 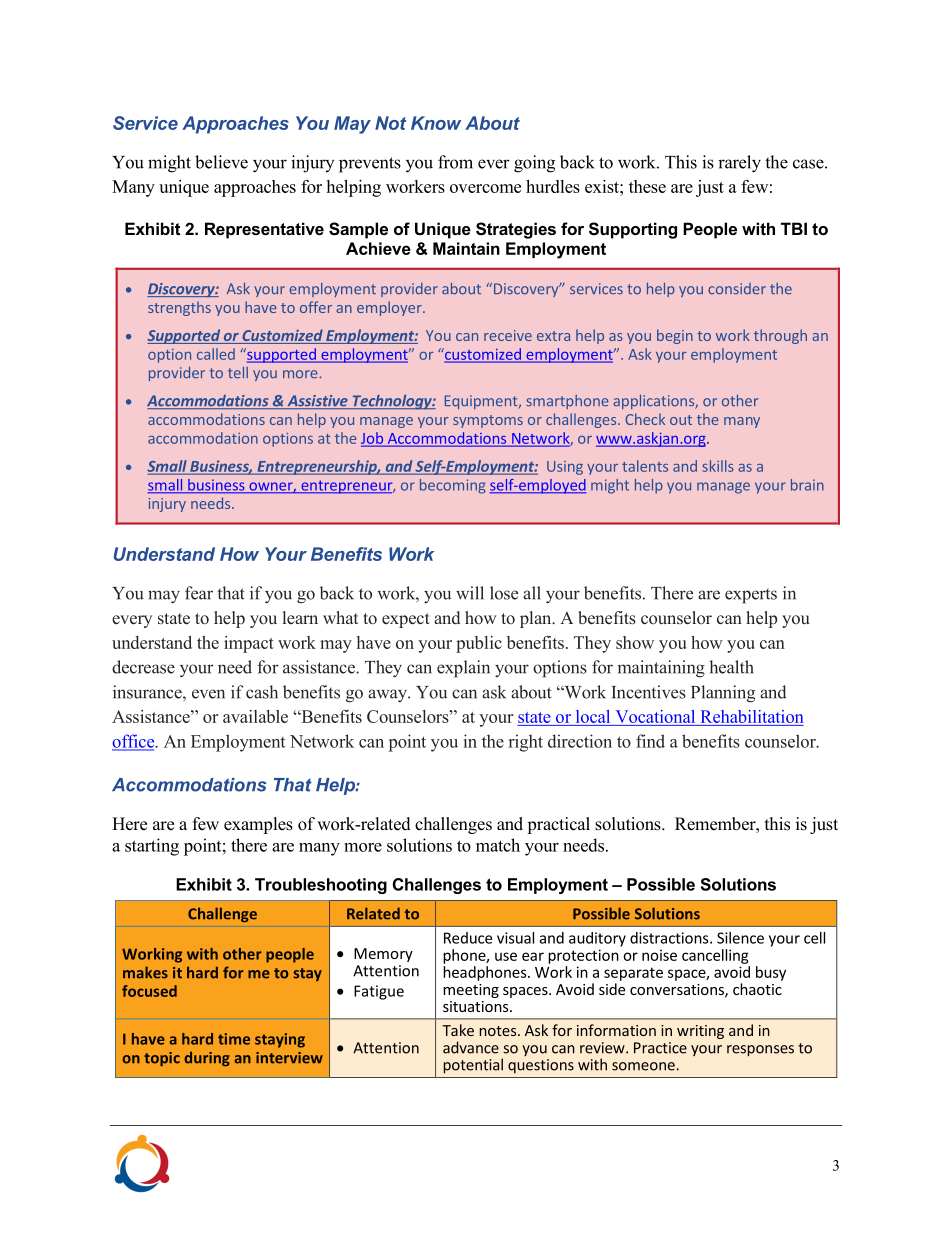 What do you see at coordinates (238, 372) in the screenshot?
I see `tell` at bounding box center [238, 372].
